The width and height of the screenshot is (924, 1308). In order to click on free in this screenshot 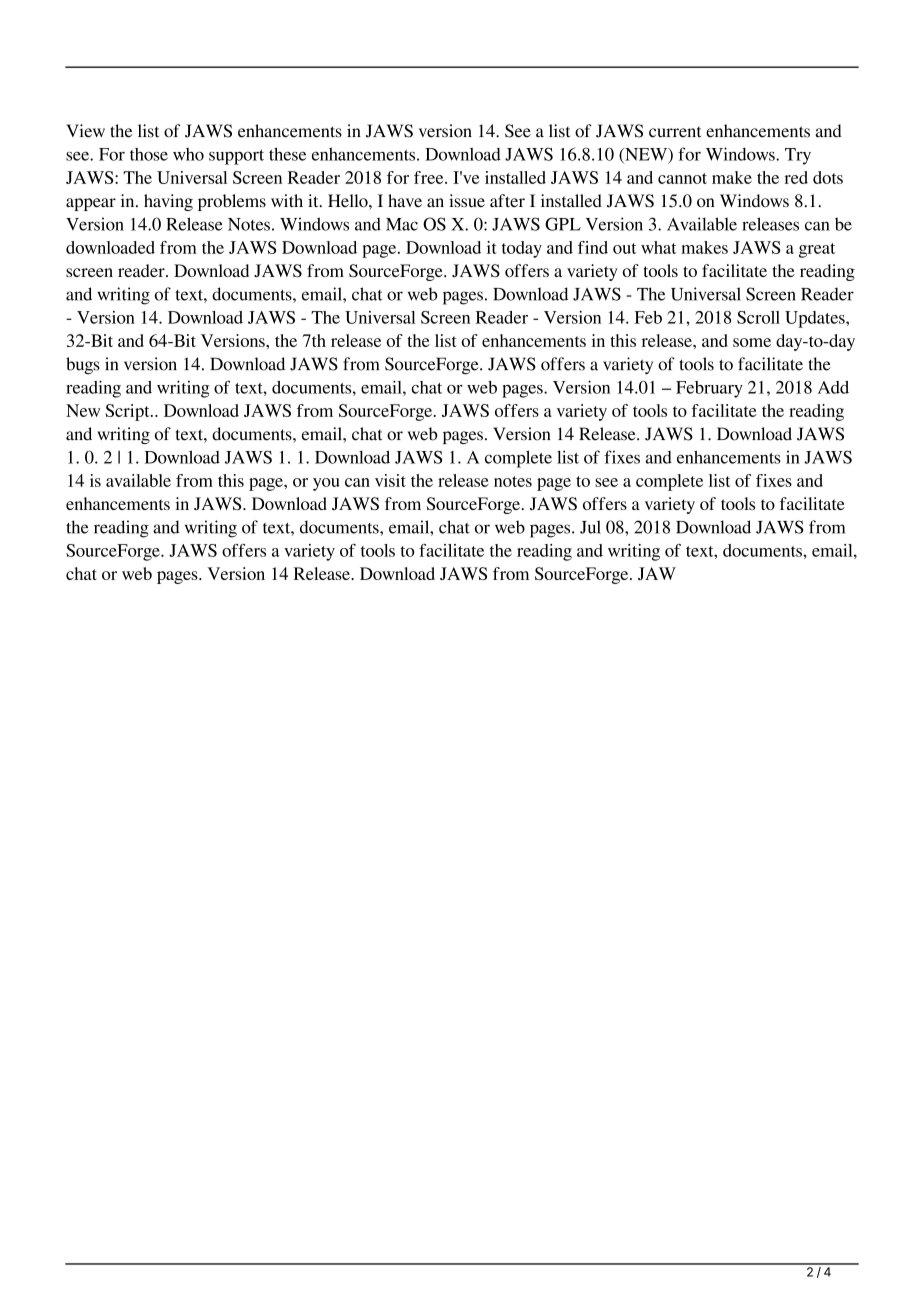, I will do `click(430, 177)`.
